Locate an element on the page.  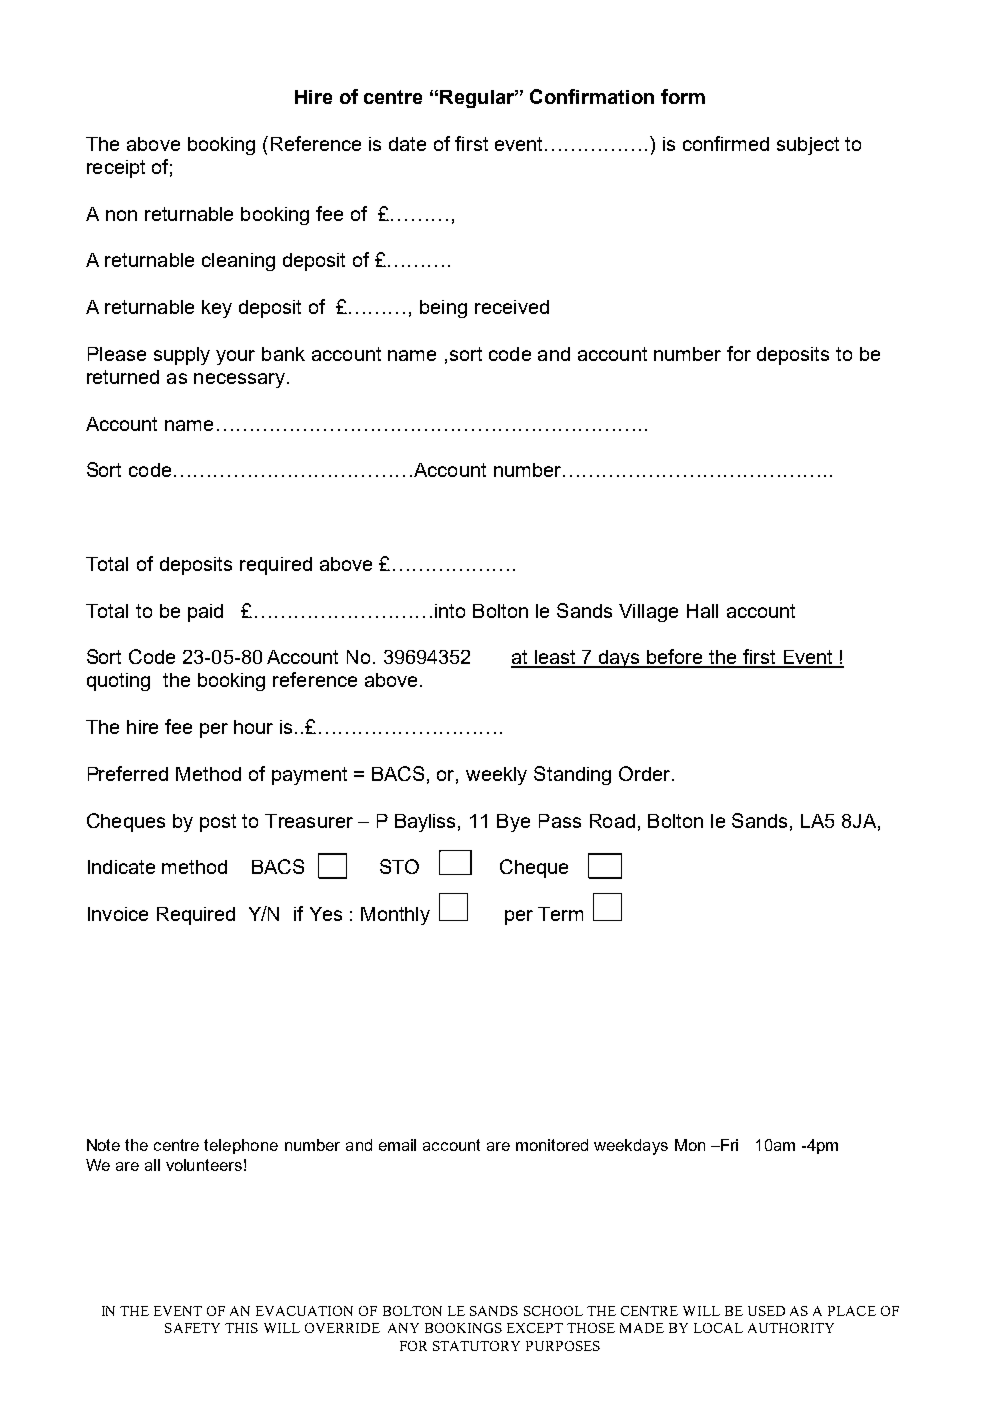
STATUTORY is located at coordinates (476, 1346).
